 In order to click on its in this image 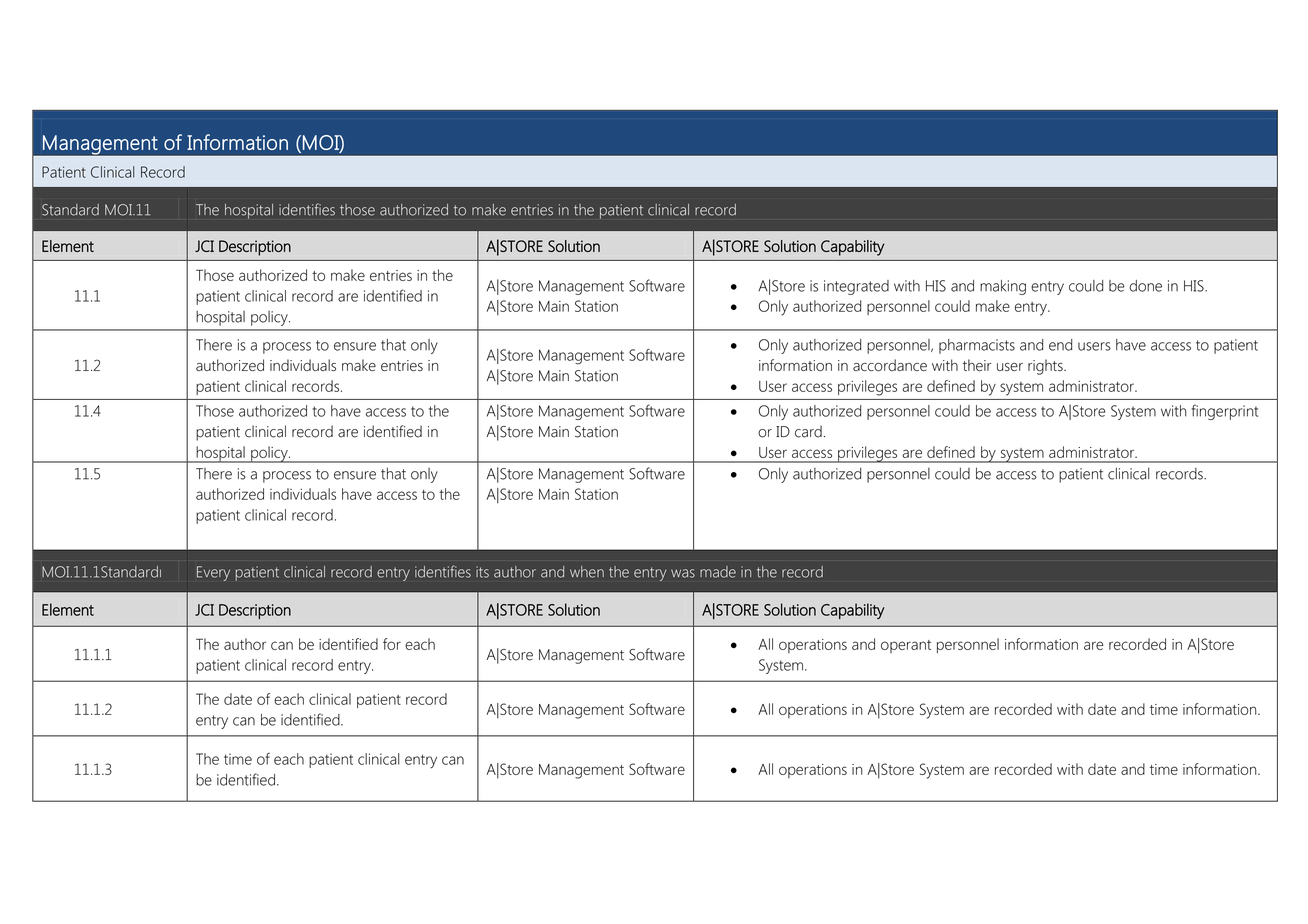, I will do `click(482, 572)`.
